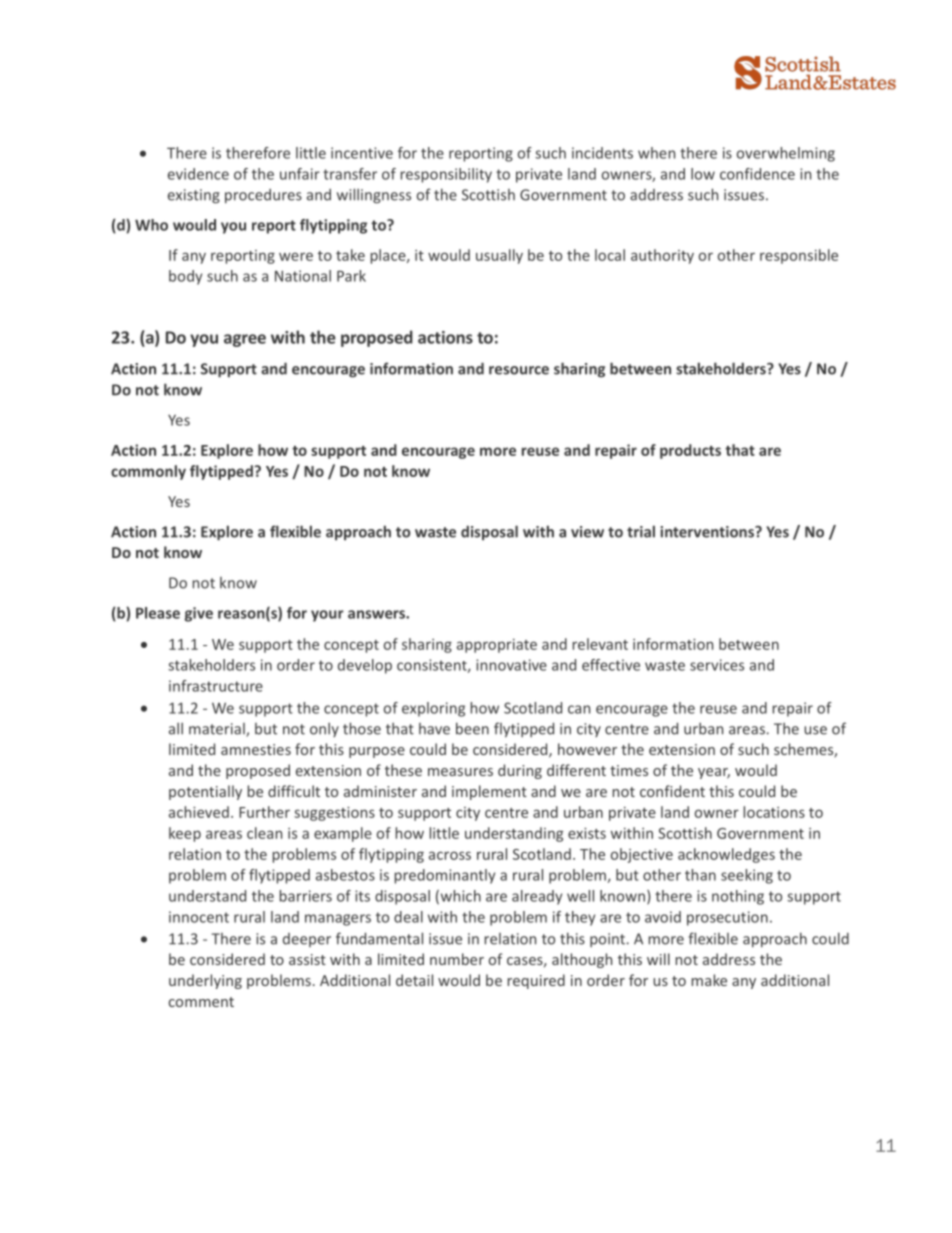  What do you see at coordinates (198, 174) in the screenshot?
I see `evidence` at bounding box center [198, 174].
